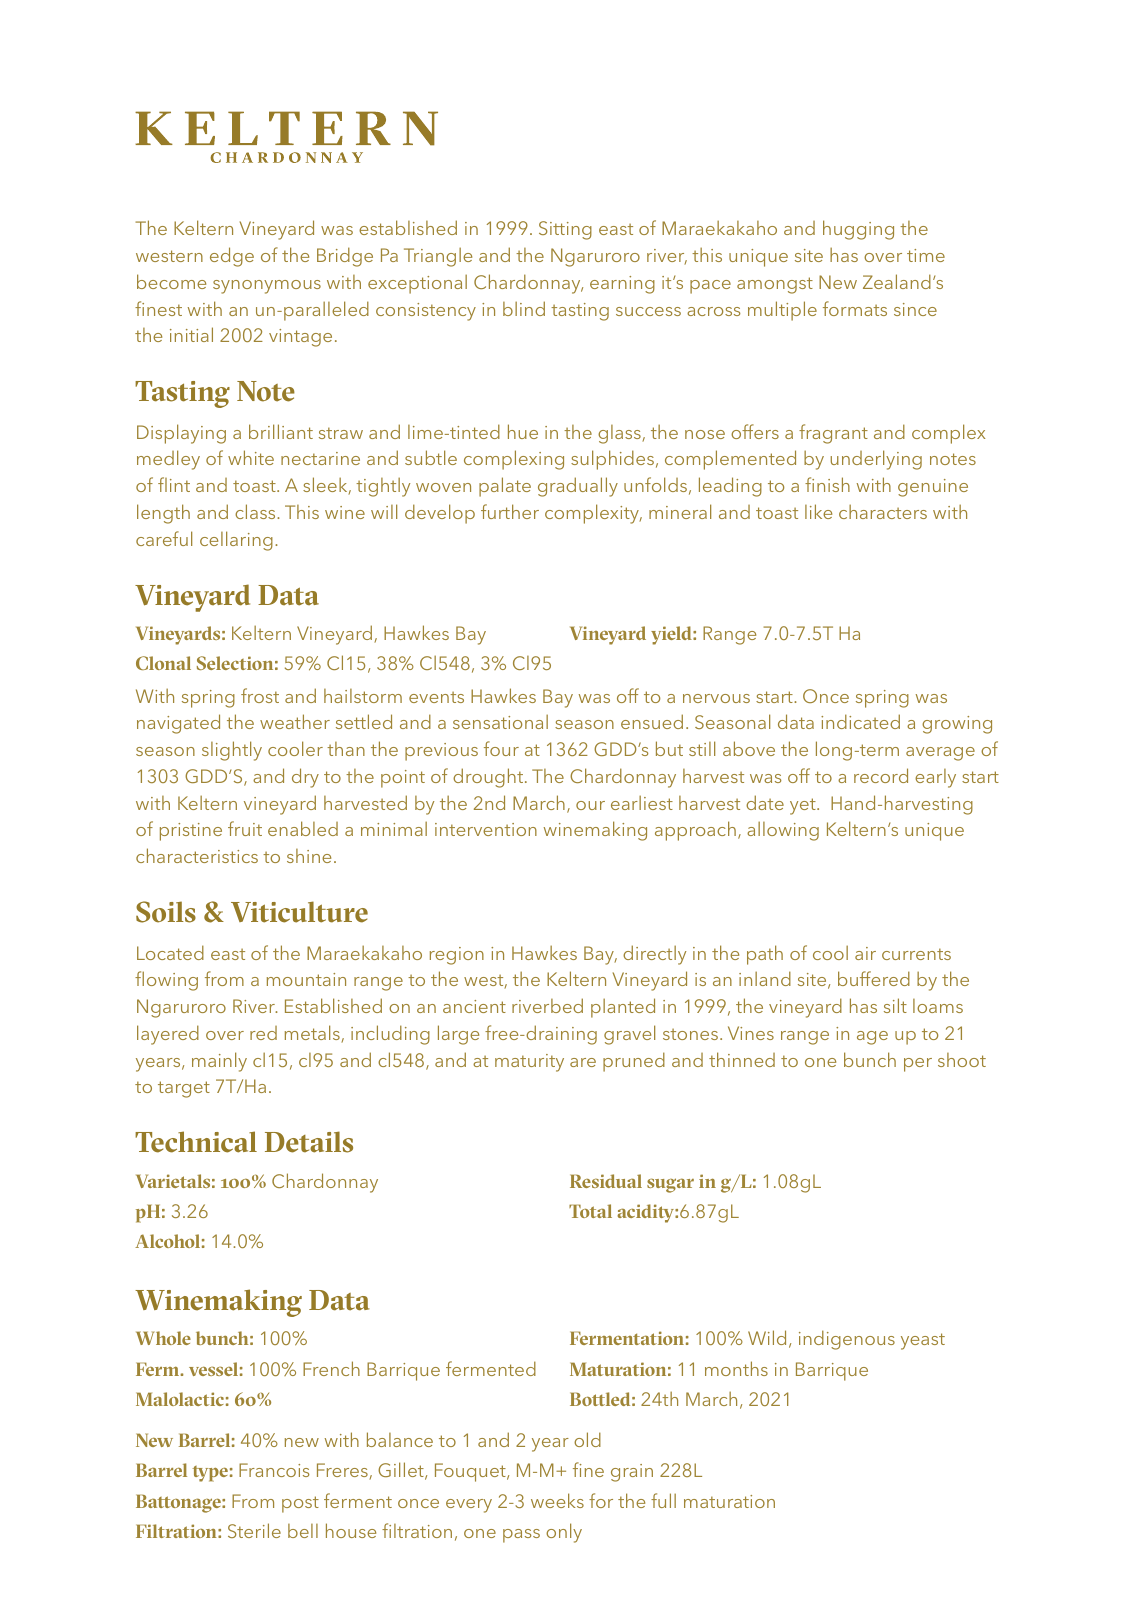 The height and width of the image is (1609, 1138). Describe the element at coordinates (590, 1211) in the image. I see `Total` at that location.
